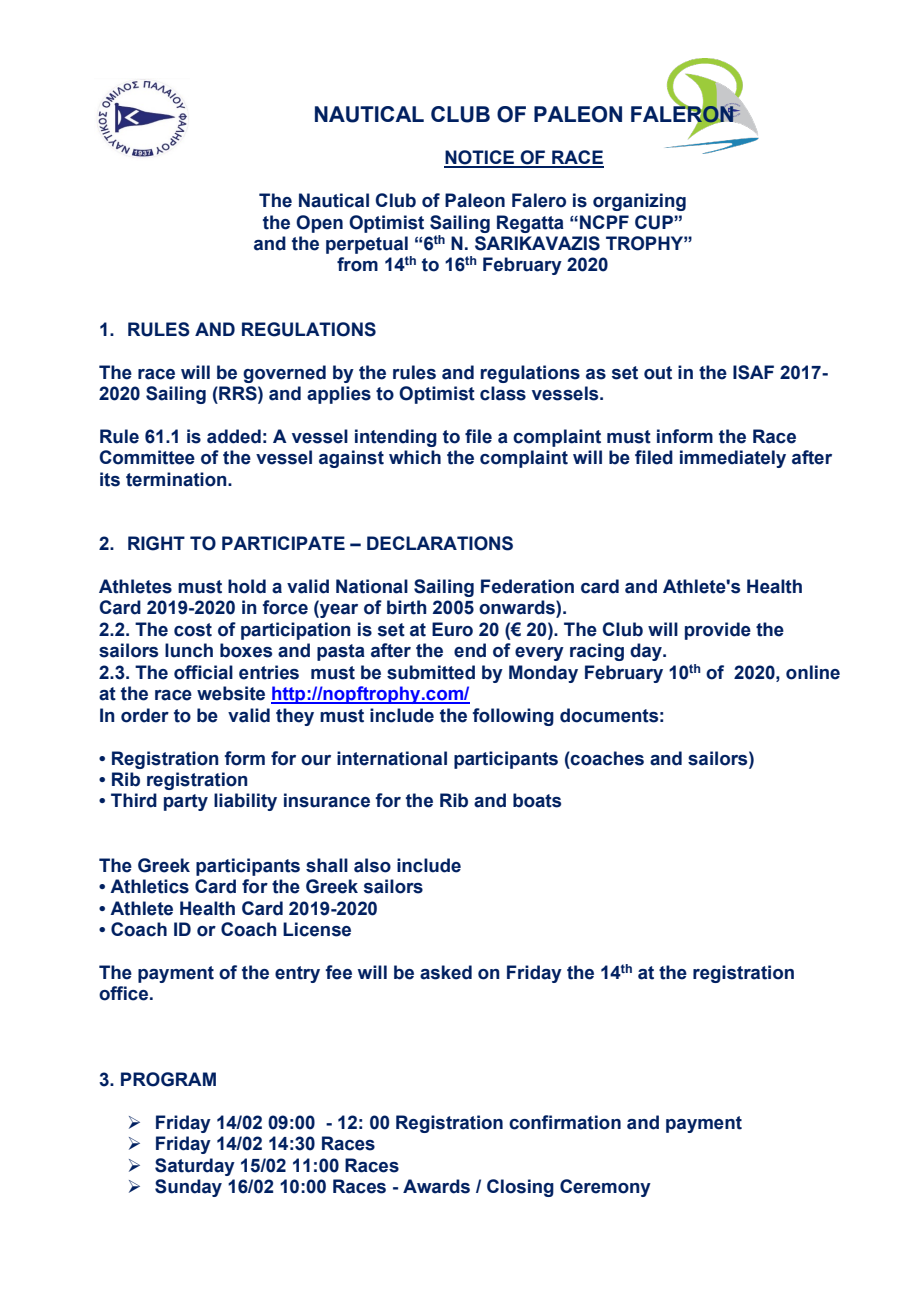 This page has width=924, height=1308. What do you see at coordinates (639, 202) in the page?
I see `organizing` at bounding box center [639, 202].
